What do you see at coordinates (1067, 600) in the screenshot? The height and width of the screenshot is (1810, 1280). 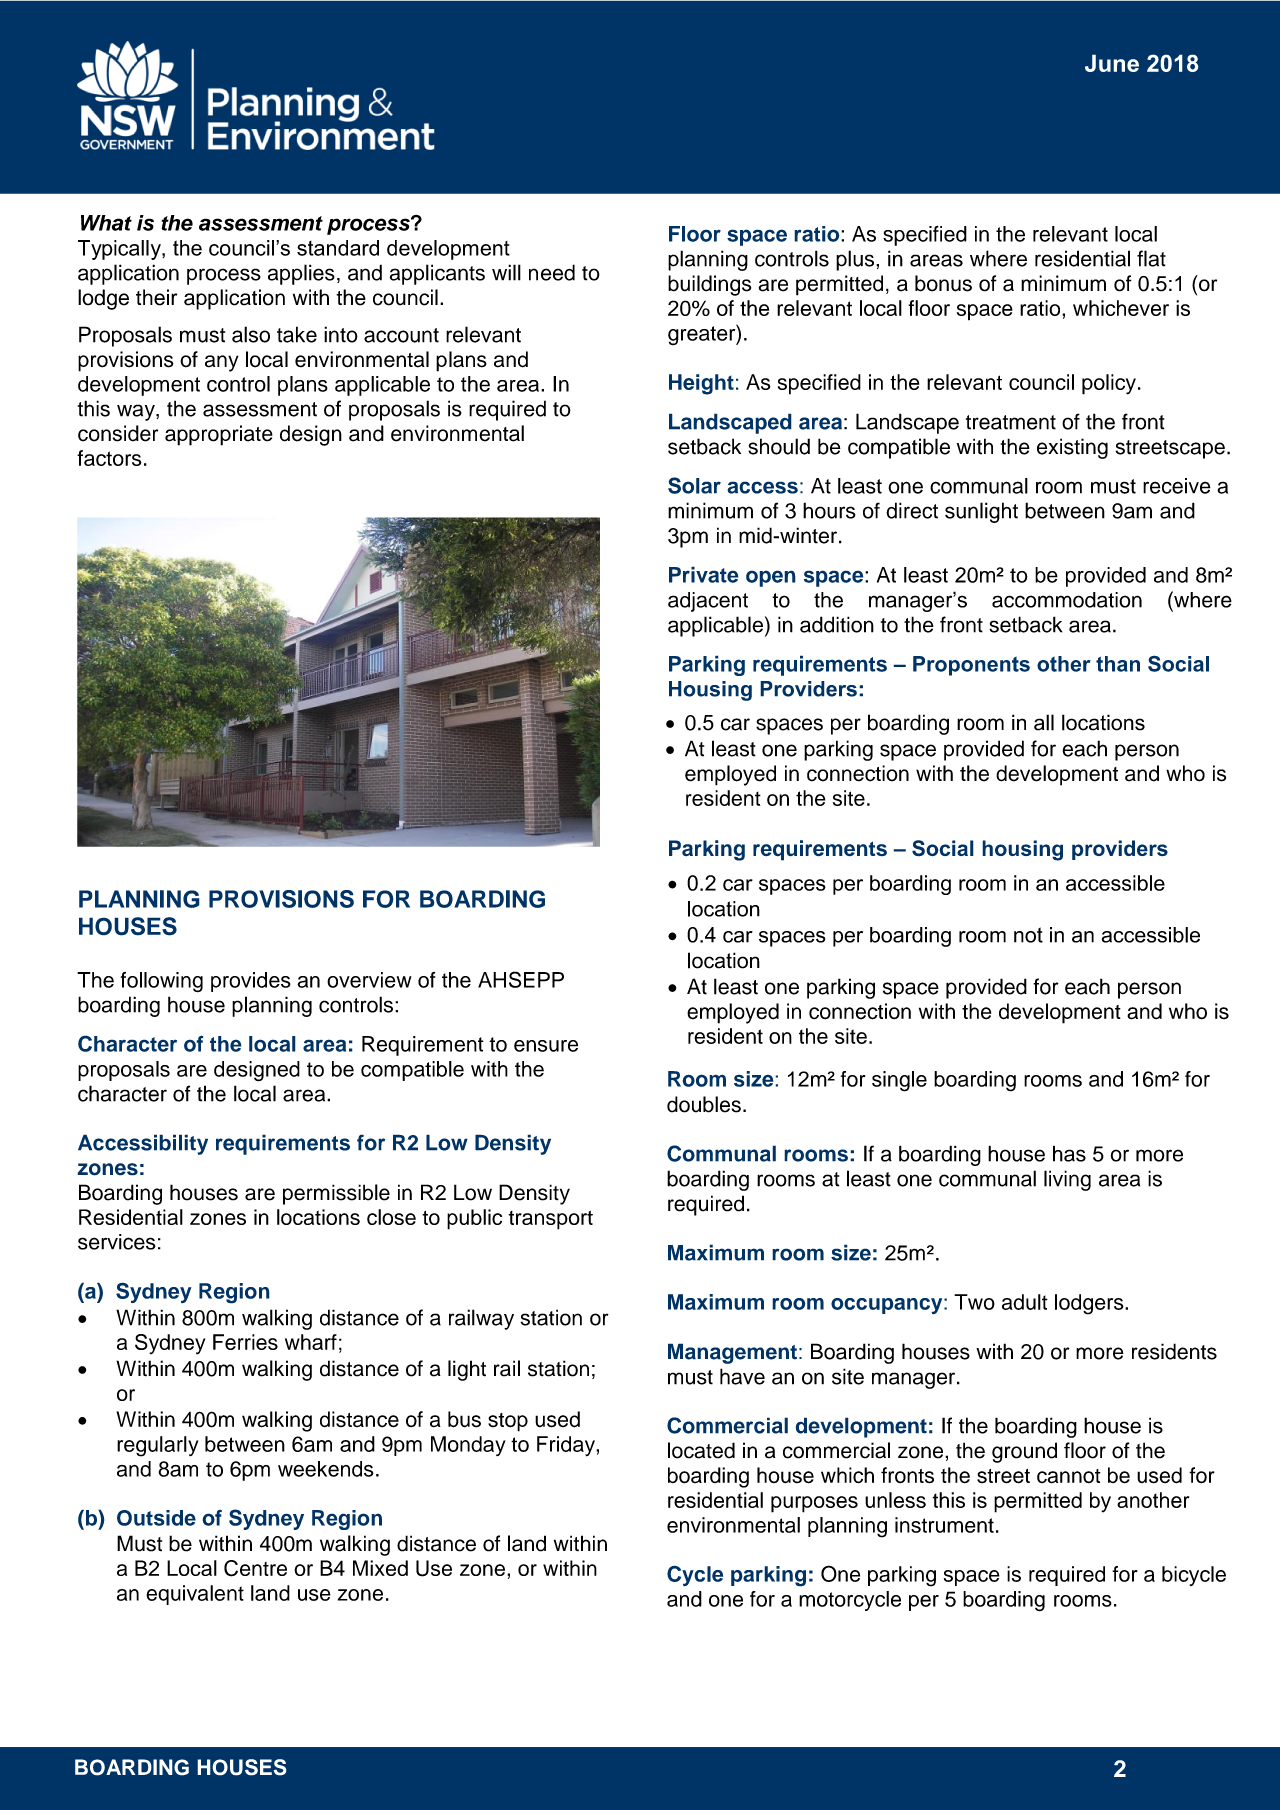 I see `accommodation` at bounding box center [1067, 600].
